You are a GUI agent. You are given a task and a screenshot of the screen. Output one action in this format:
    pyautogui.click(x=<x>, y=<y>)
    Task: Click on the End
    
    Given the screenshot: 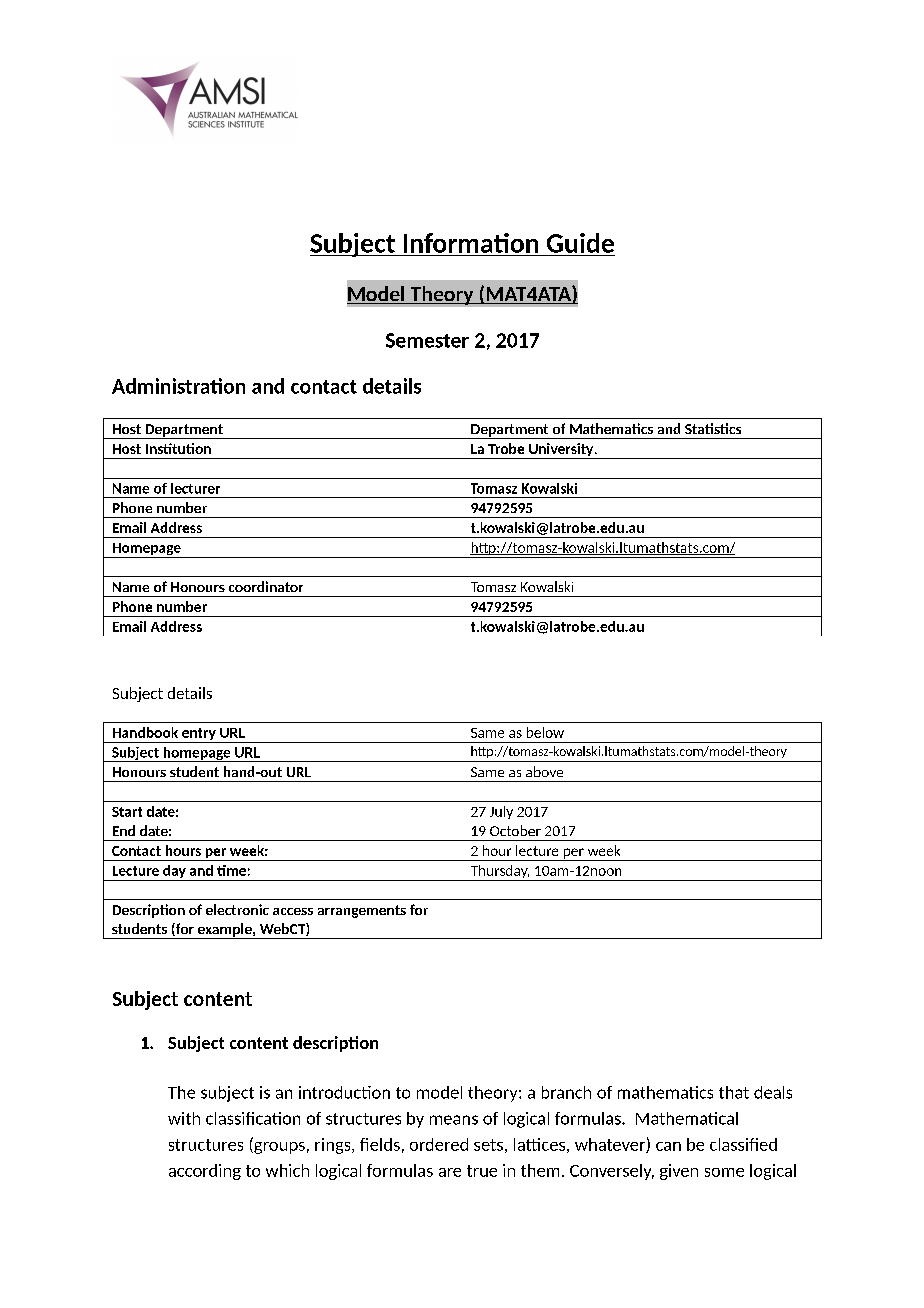 What is the action you would take?
    pyautogui.click(x=124, y=830)
